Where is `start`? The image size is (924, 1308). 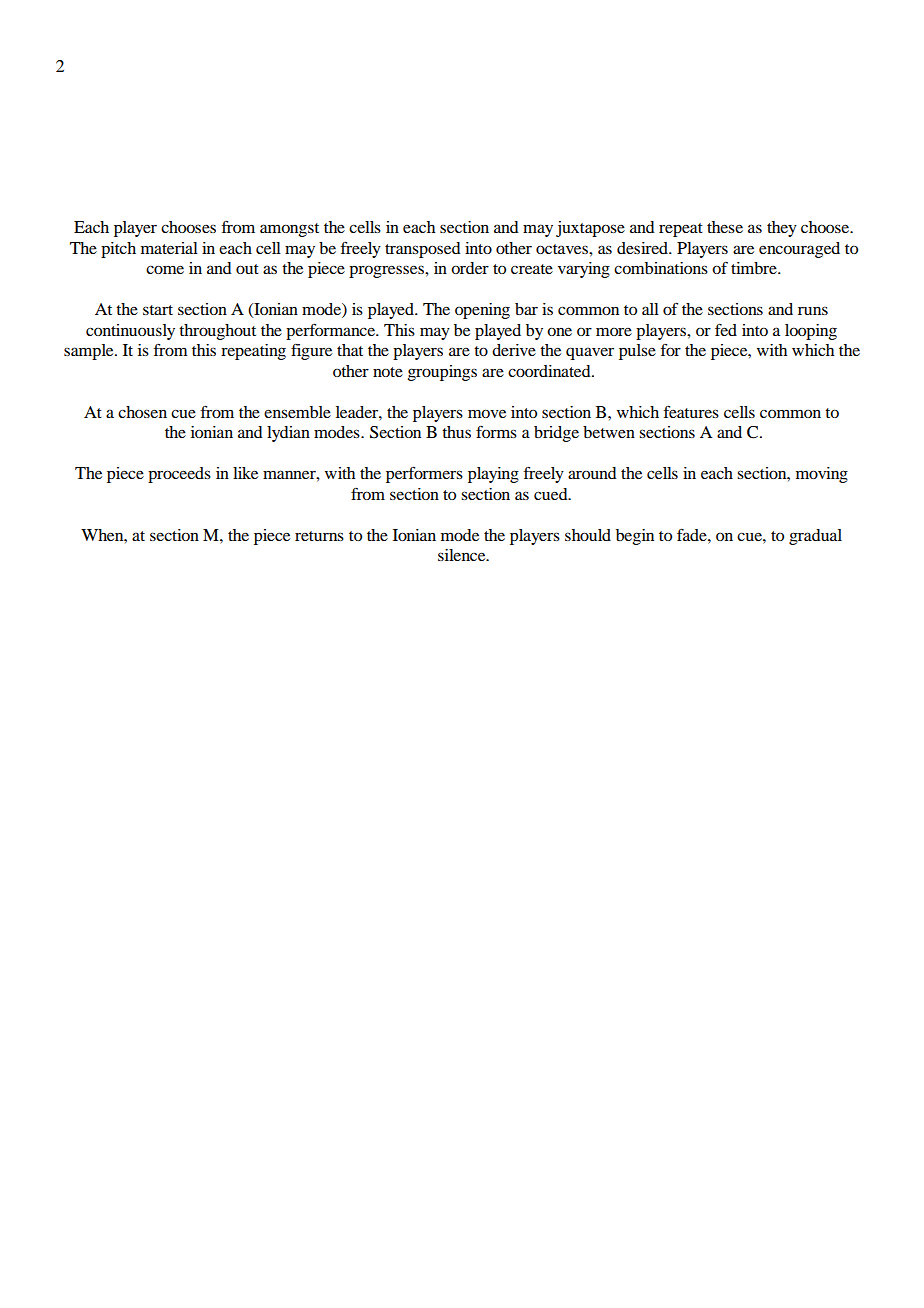 start is located at coordinates (158, 310).
